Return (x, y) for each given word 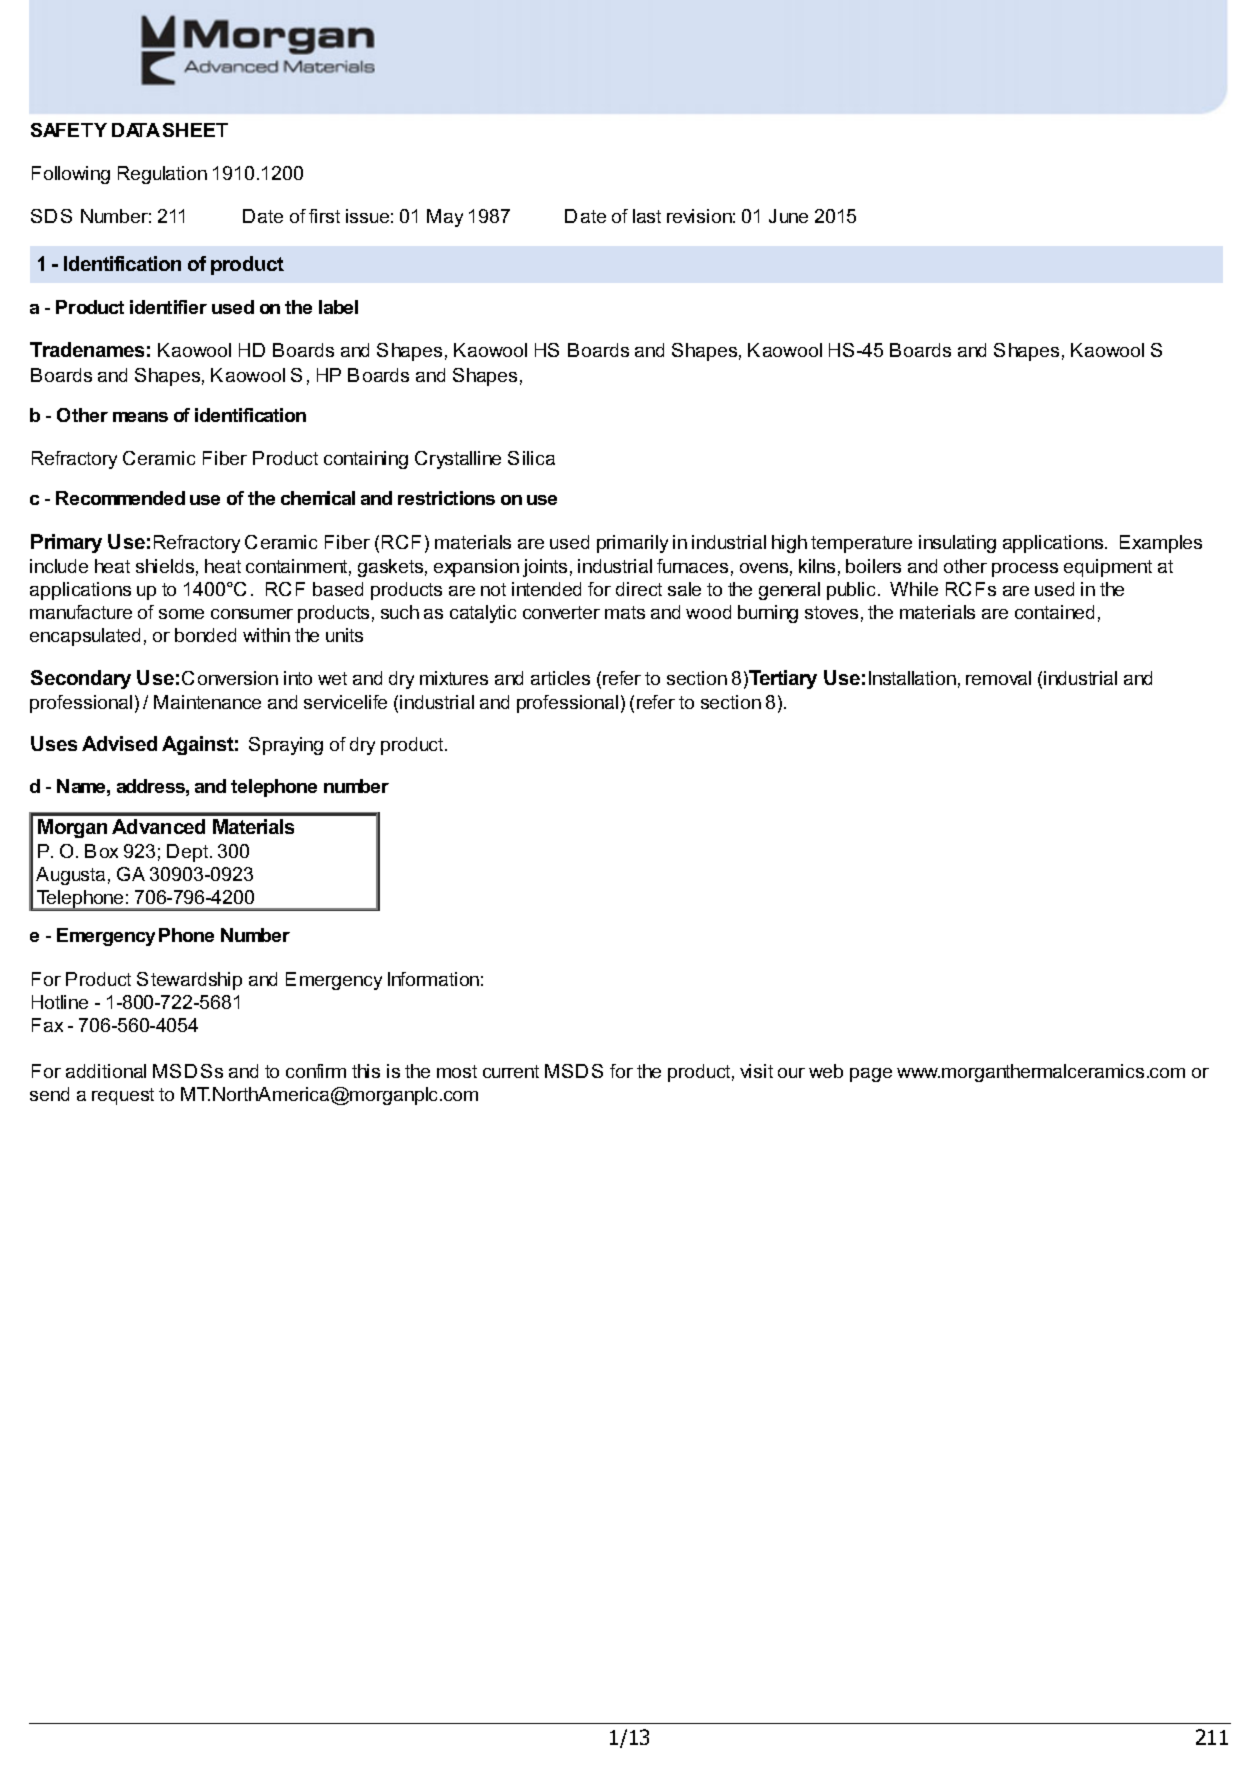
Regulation (162, 175)
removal (998, 678)
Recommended (120, 498)
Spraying (286, 746)
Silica (531, 458)
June (788, 216)
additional (106, 1071)
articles (560, 678)
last (647, 216)
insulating (957, 544)
